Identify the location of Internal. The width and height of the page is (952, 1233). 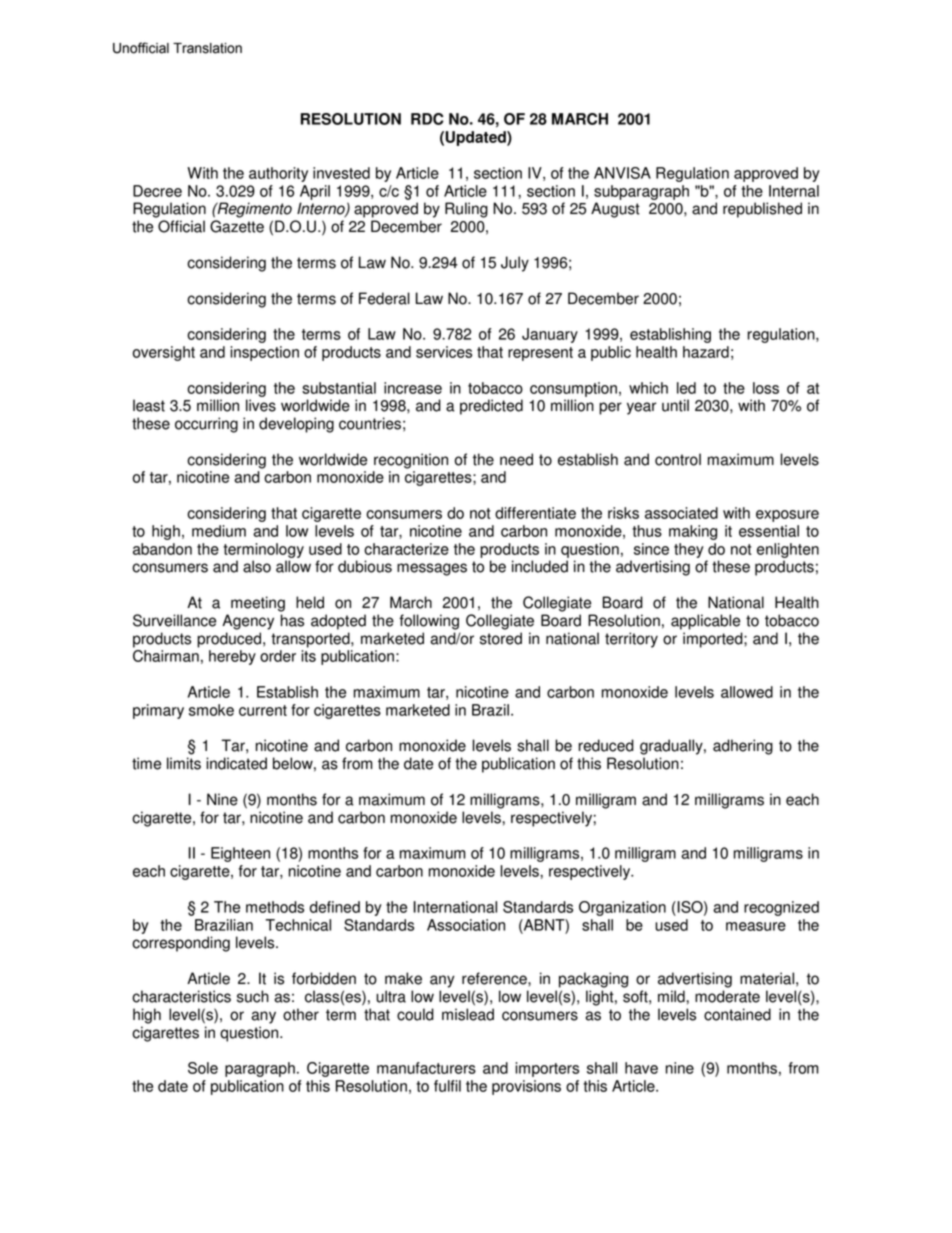
(794, 191).
